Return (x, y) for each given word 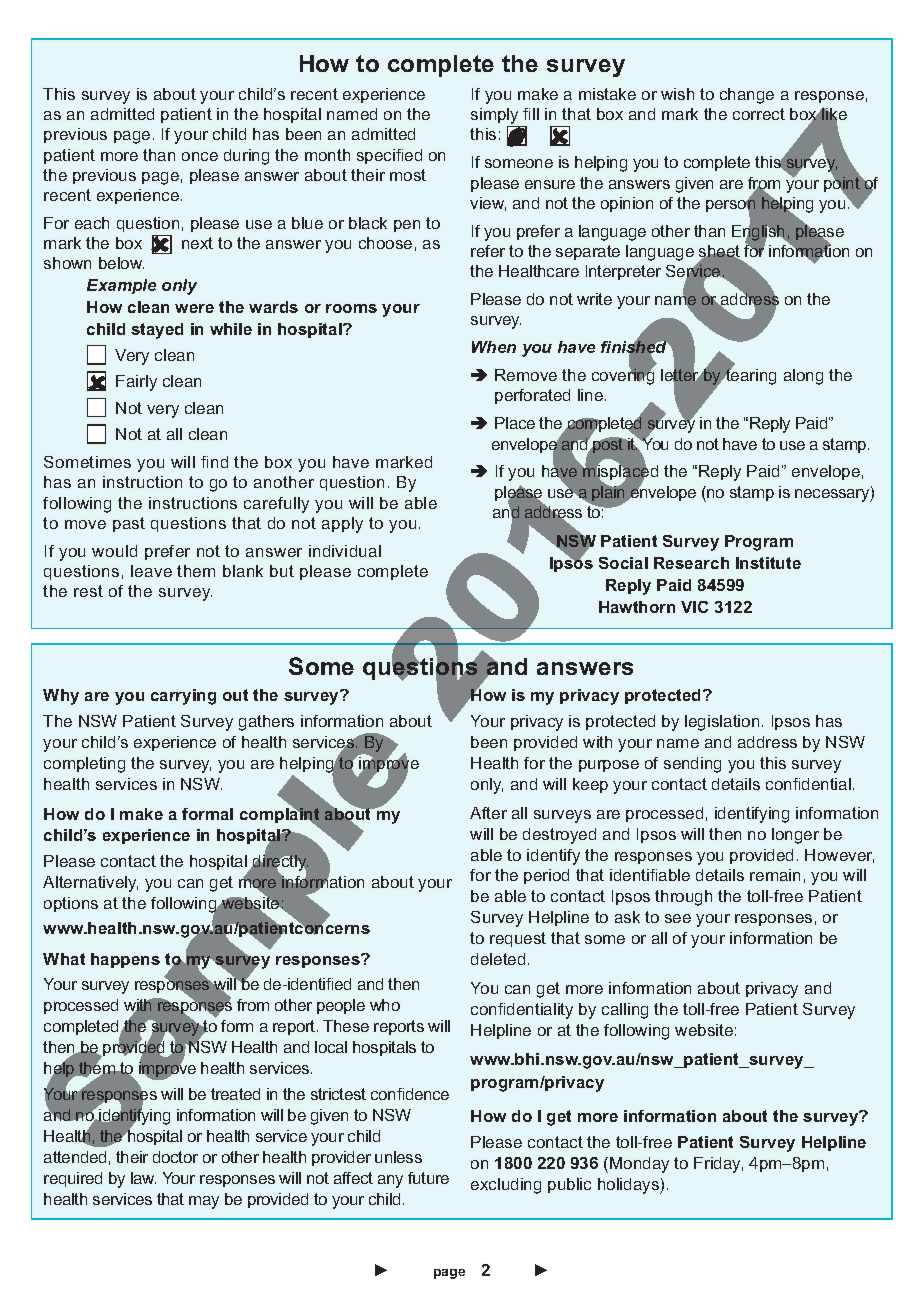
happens (125, 960)
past (129, 524)
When (494, 347)
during (246, 157)
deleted (498, 959)
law (143, 1178)
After (488, 813)
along (803, 377)
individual (345, 551)
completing (84, 765)
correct (759, 114)
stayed (157, 331)
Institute (768, 563)
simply (496, 117)
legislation (722, 723)
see (678, 918)
